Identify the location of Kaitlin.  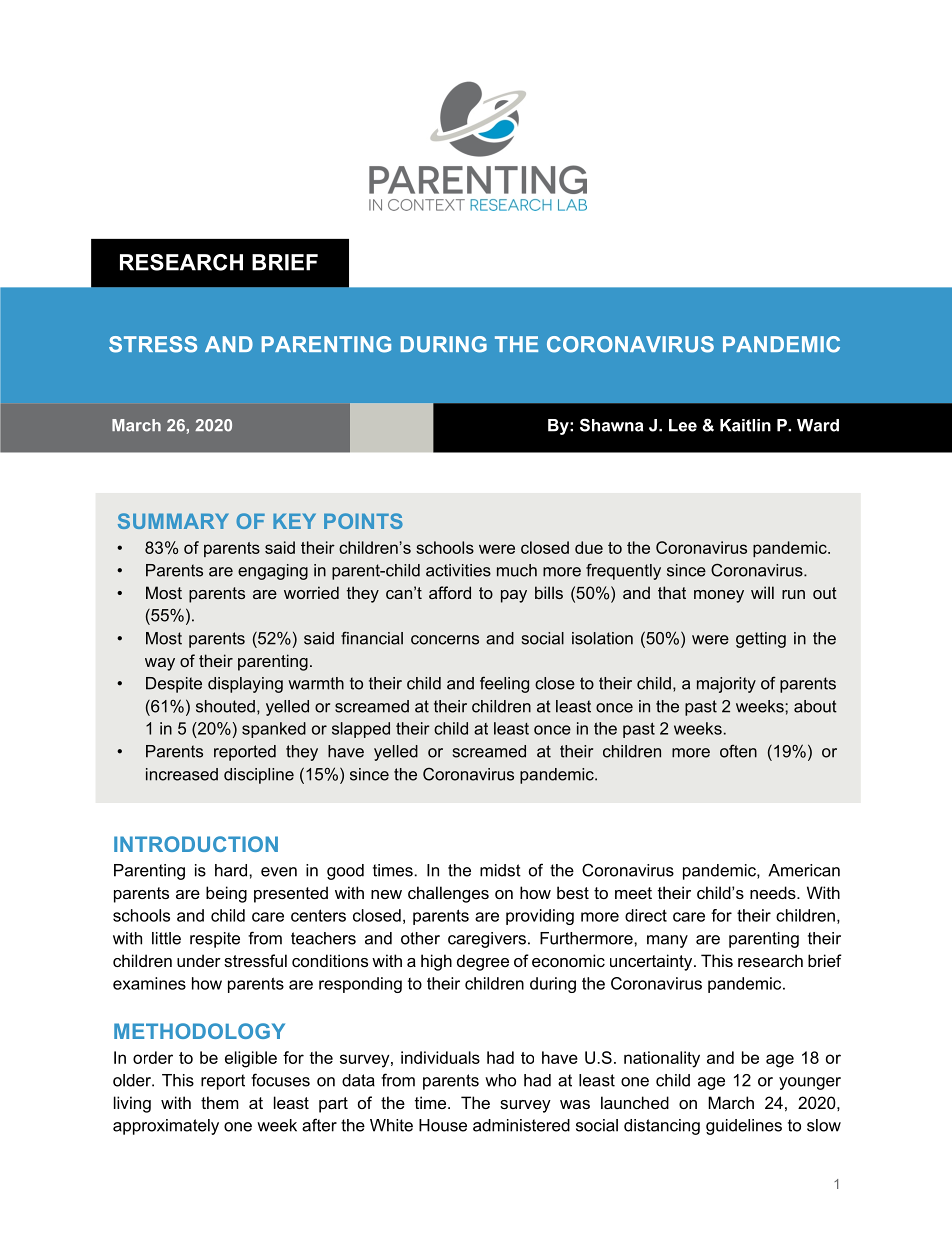
(745, 425).
